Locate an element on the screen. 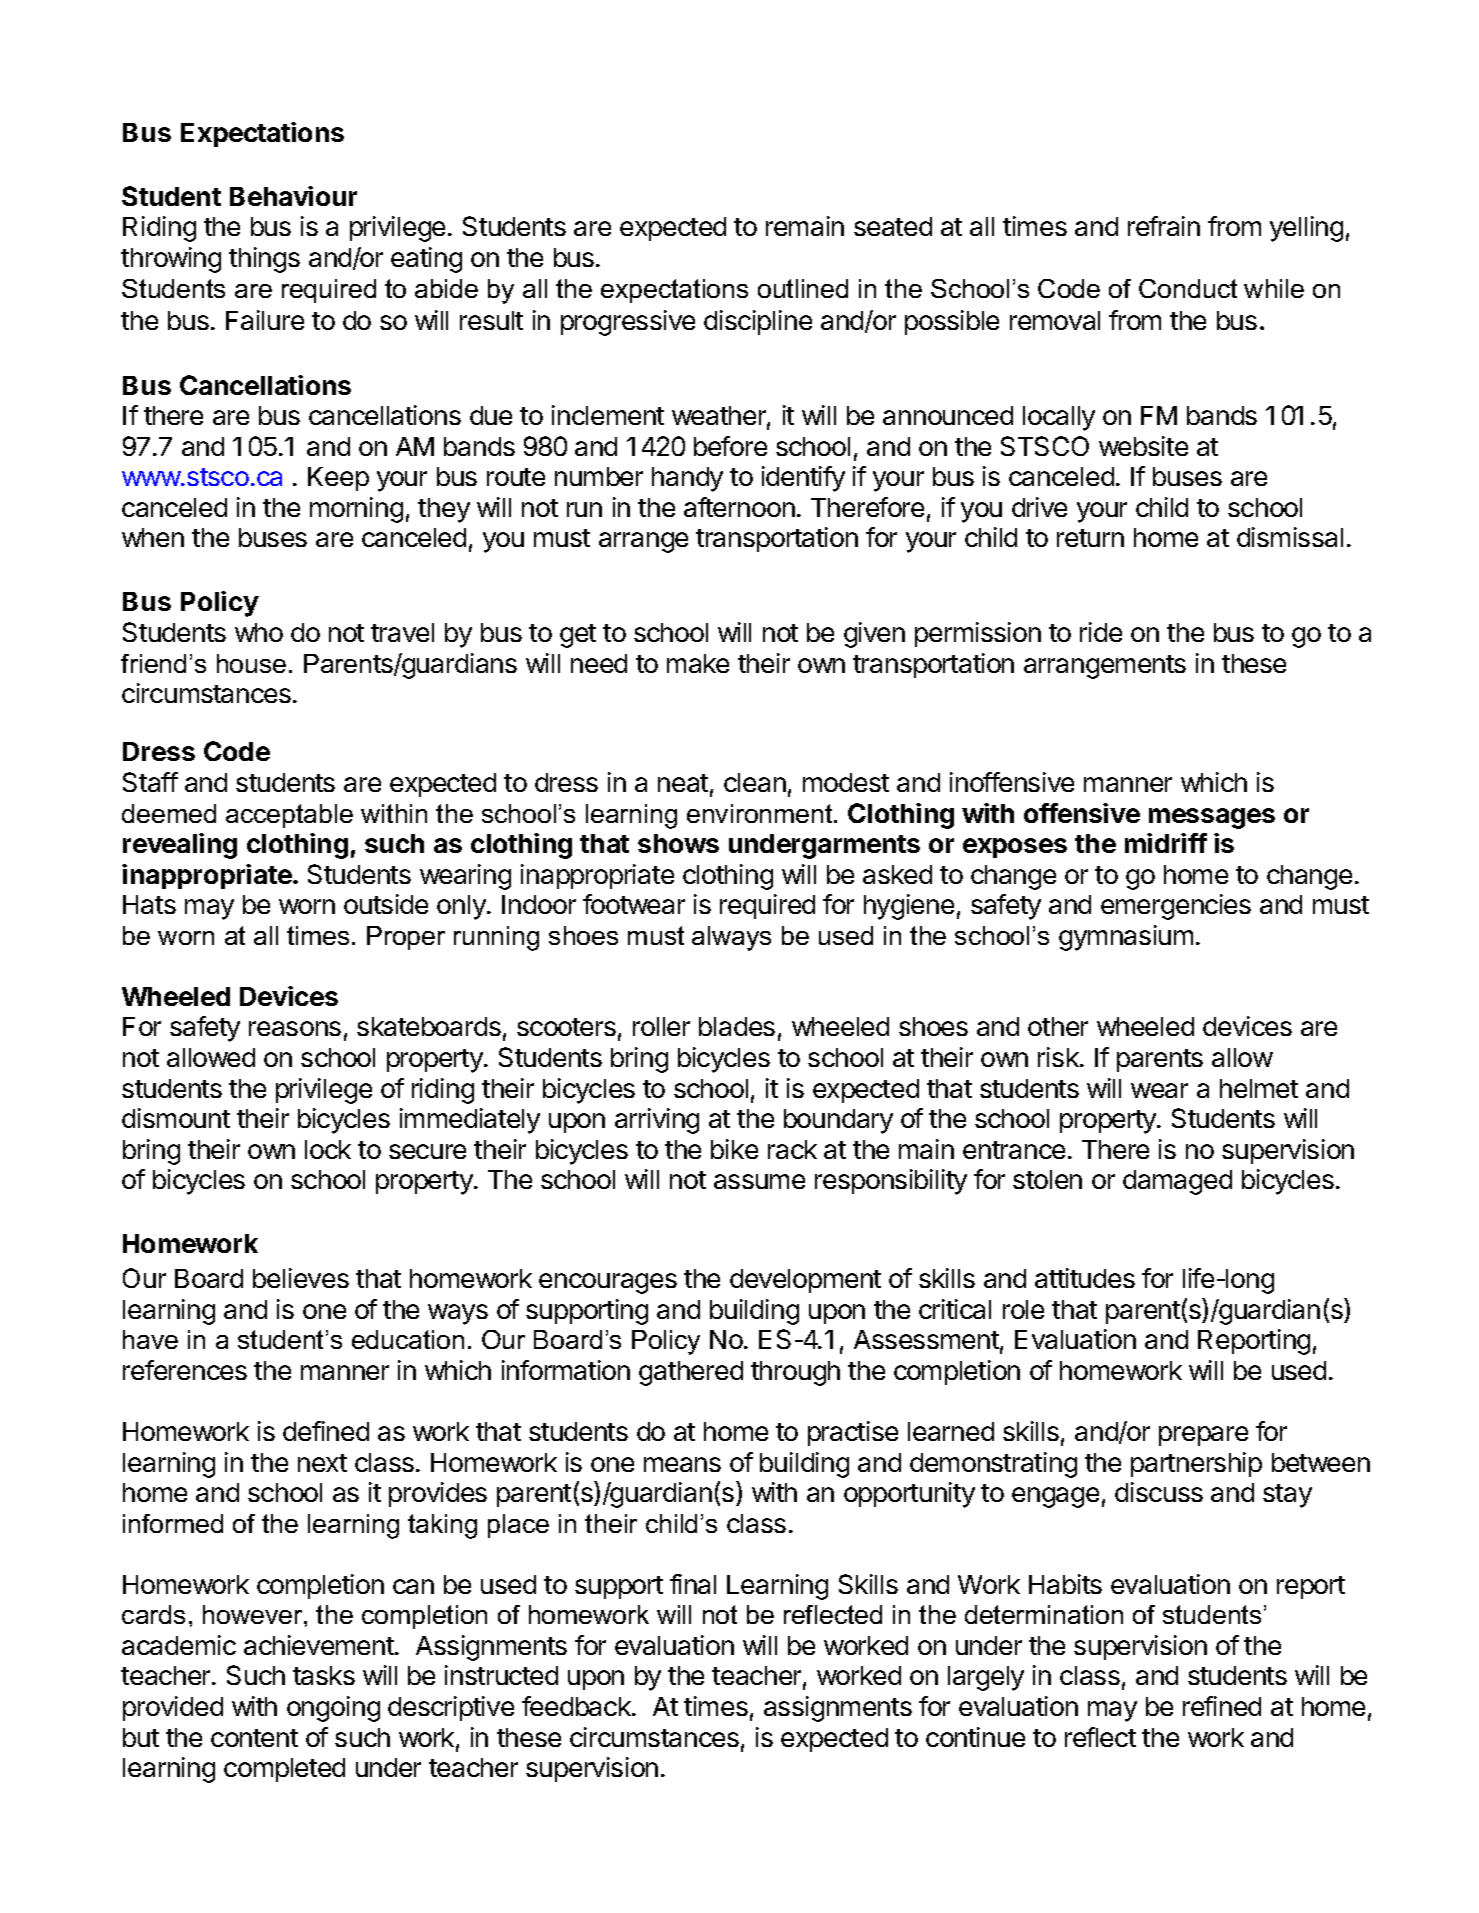 Image resolution: width=1479 pixels, height=1913 pixels. blades is located at coordinates (737, 1026).
